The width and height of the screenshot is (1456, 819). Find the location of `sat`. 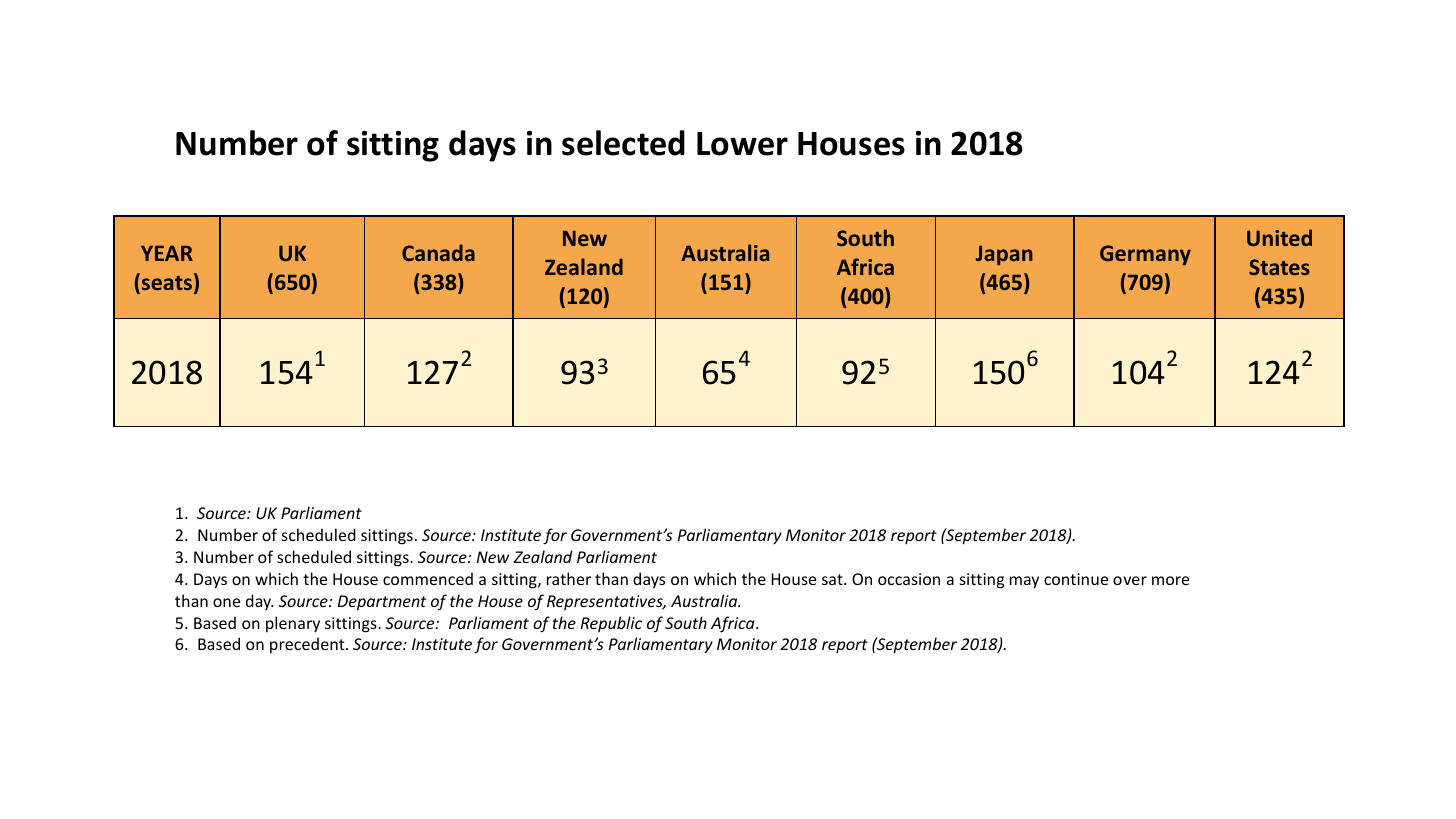

sat is located at coordinates (833, 579).
